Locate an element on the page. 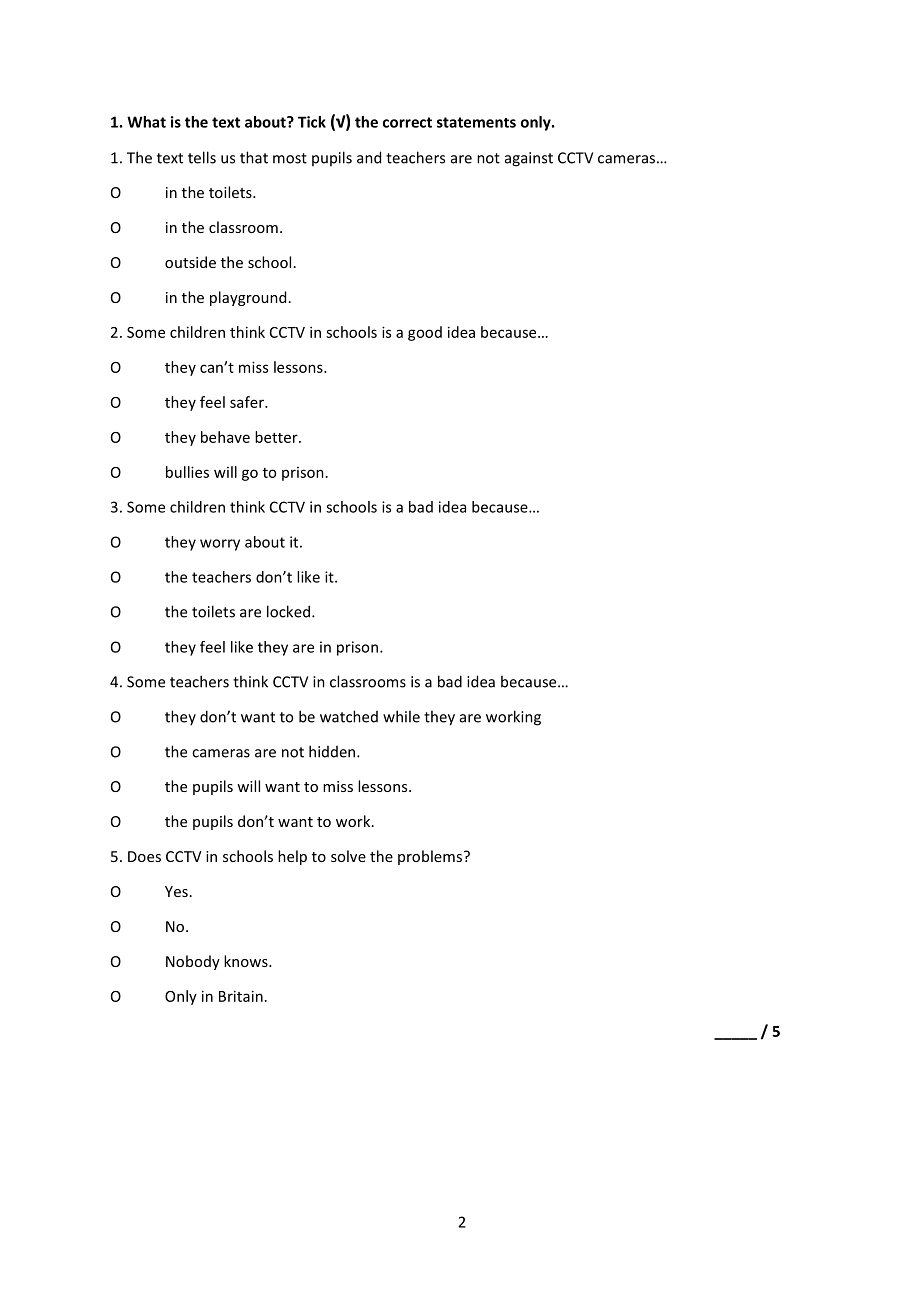 This page has height=1308, width=924. statements is located at coordinates (476, 122).
